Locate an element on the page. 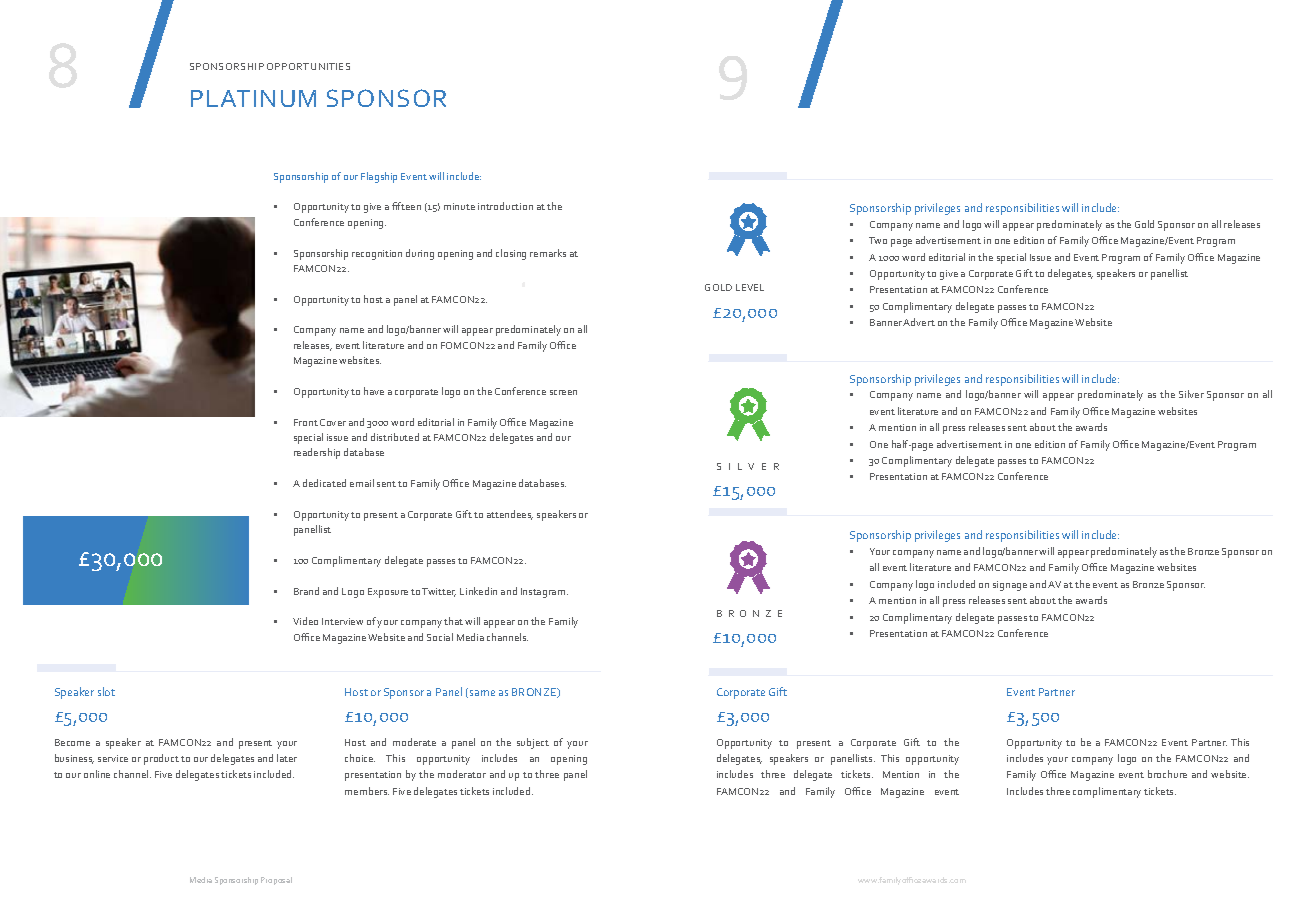  dedicated is located at coordinates (324, 483).
